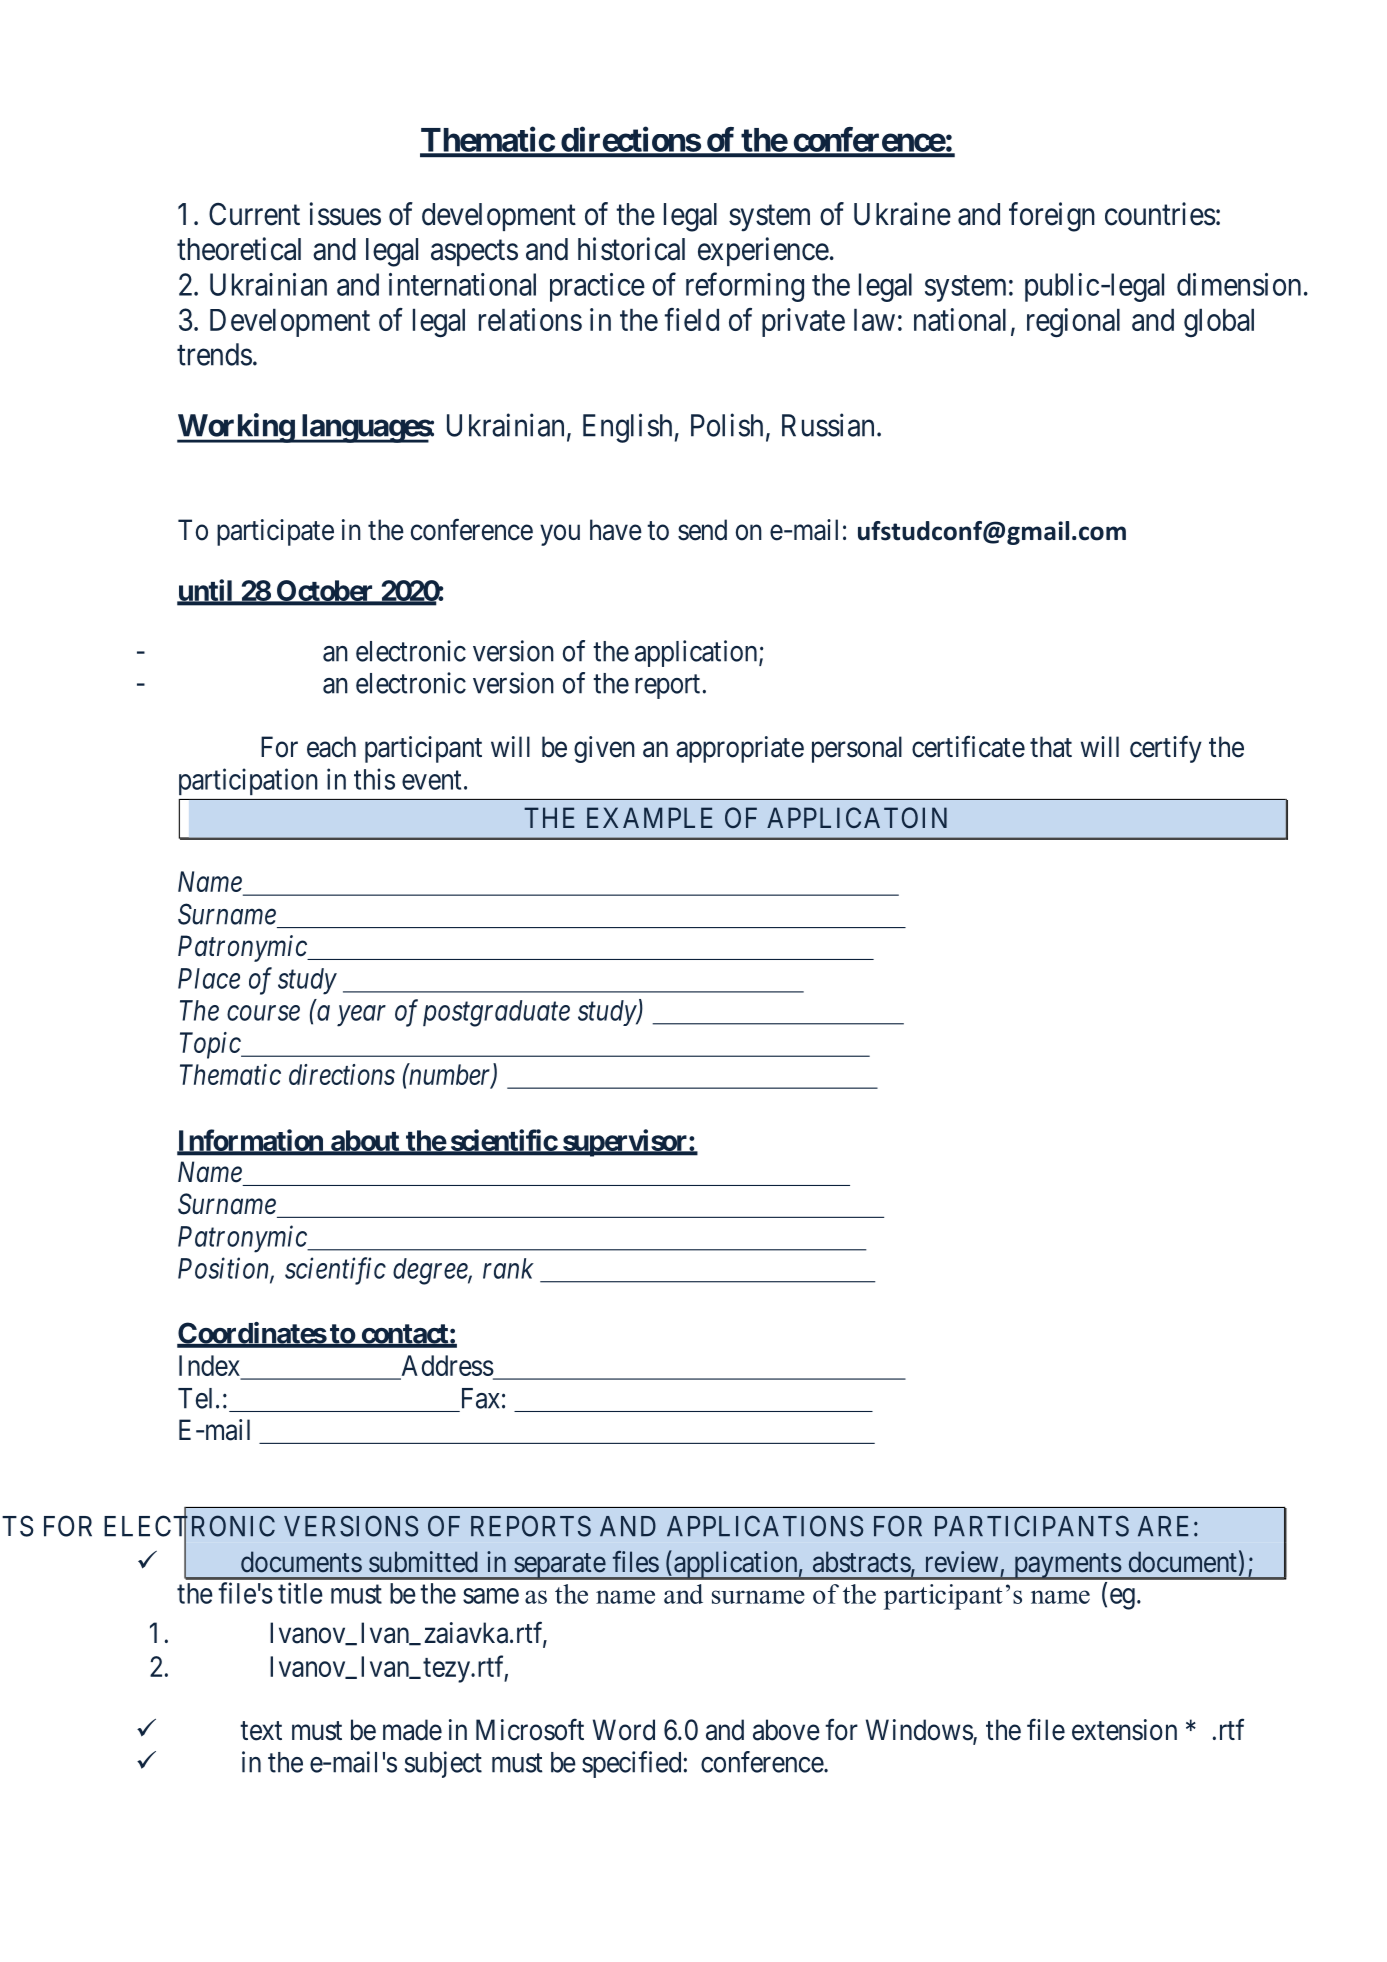  I want to click on rank, so click(508, 1268).
